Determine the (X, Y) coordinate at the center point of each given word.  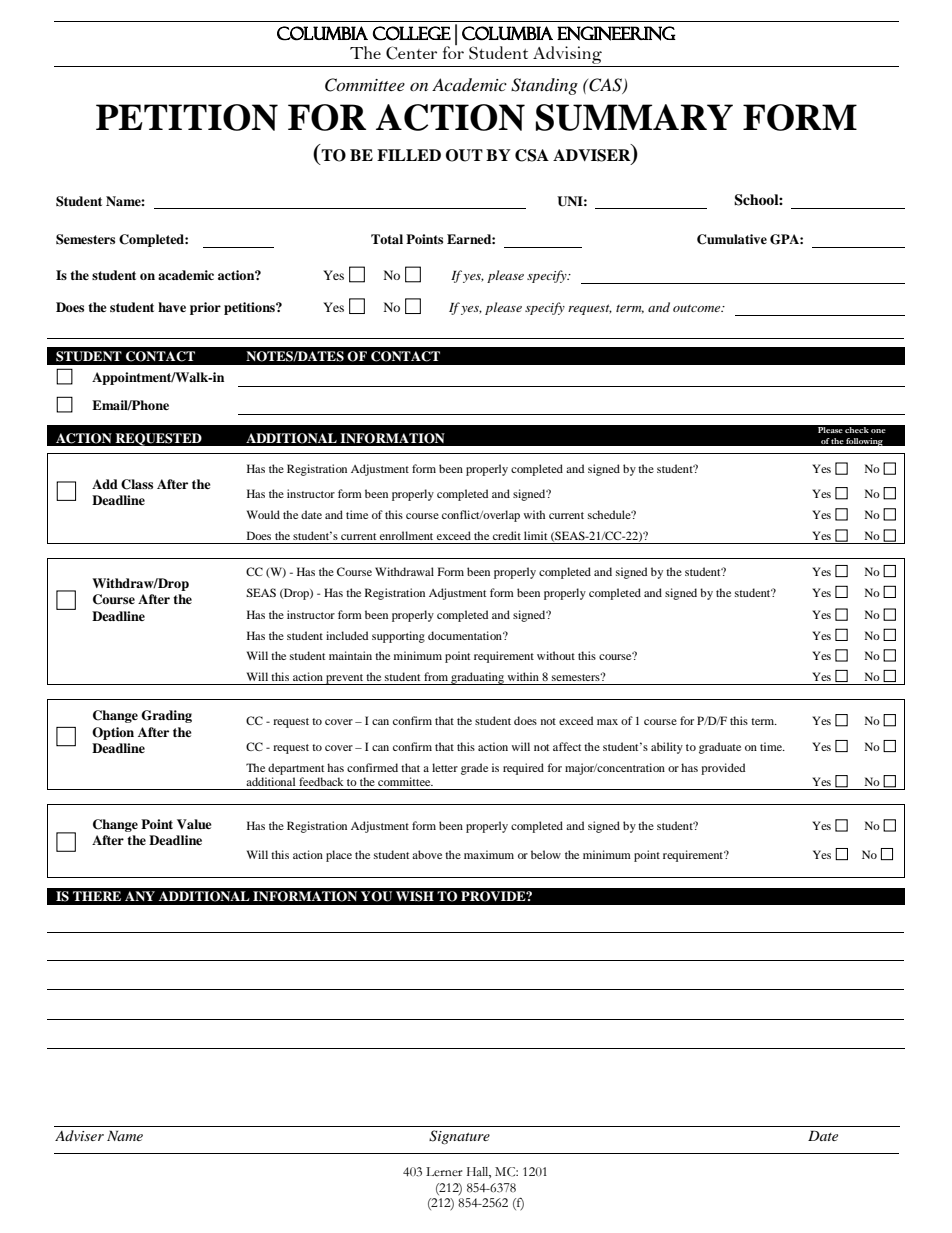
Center (411, 53)
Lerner (444, 1171)
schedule (610, 514)
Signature (459, 1137)
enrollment (406, 535)
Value (194, 824)
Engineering (616, 33)
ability (667, 748)
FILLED (409, 155)
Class (137, 484)
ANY (140, 896)
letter (445, 767)
